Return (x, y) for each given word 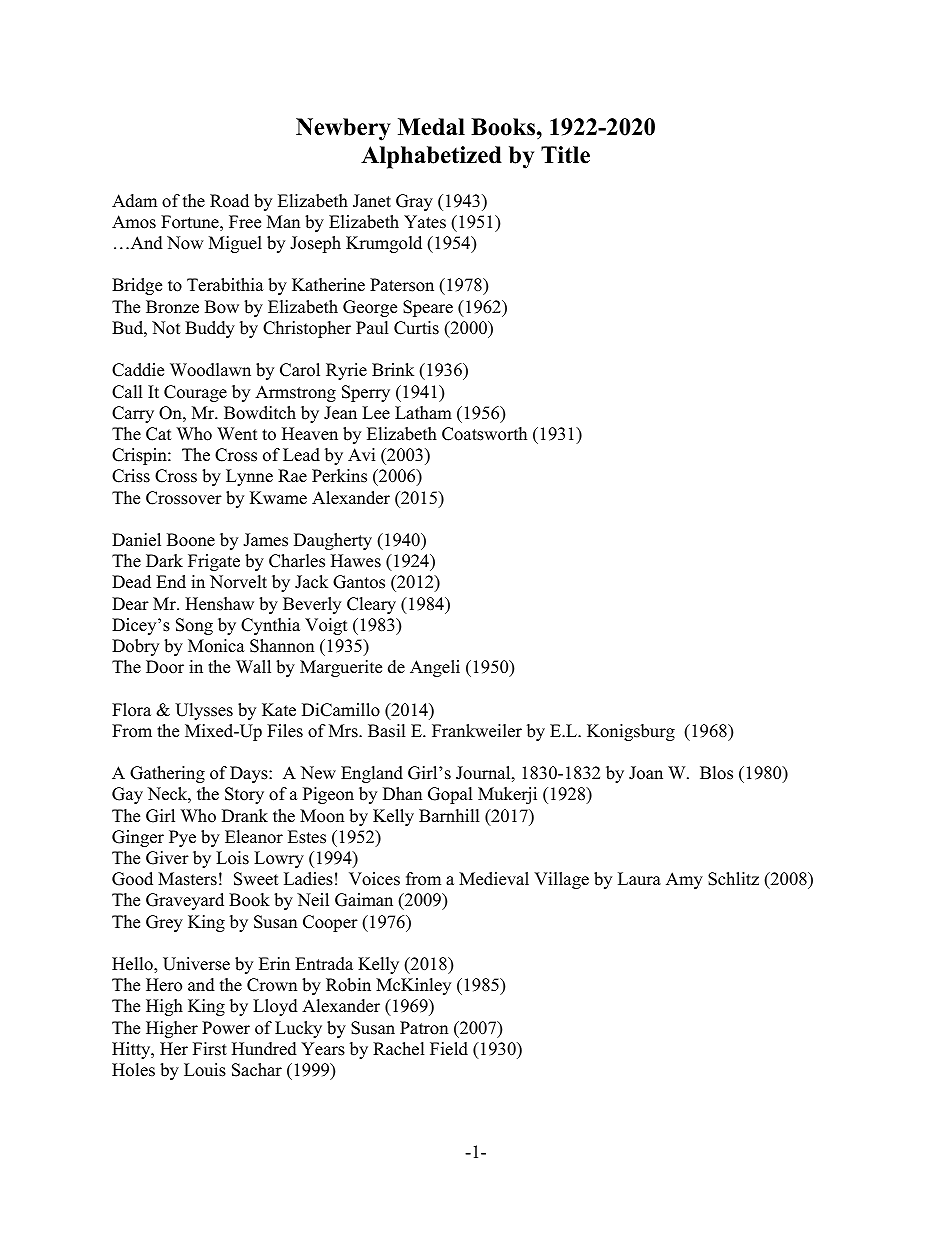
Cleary (371, 605)
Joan (646, 773)
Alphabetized (431, 157)
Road (229, 201)
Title (565, 155)
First (210, 1049)
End (171, 582)
